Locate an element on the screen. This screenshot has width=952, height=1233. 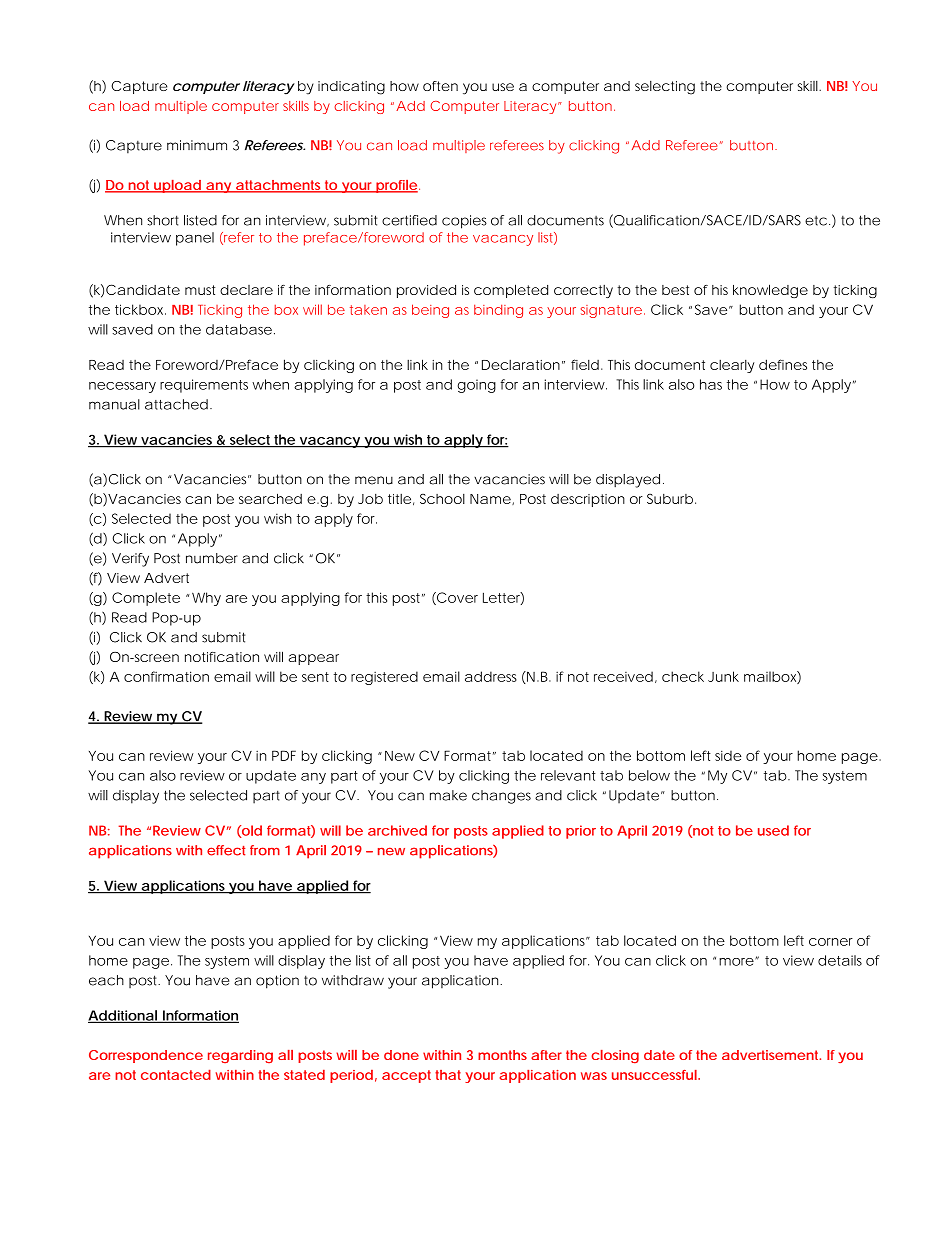
months is located at coordinates (502, 1055).
